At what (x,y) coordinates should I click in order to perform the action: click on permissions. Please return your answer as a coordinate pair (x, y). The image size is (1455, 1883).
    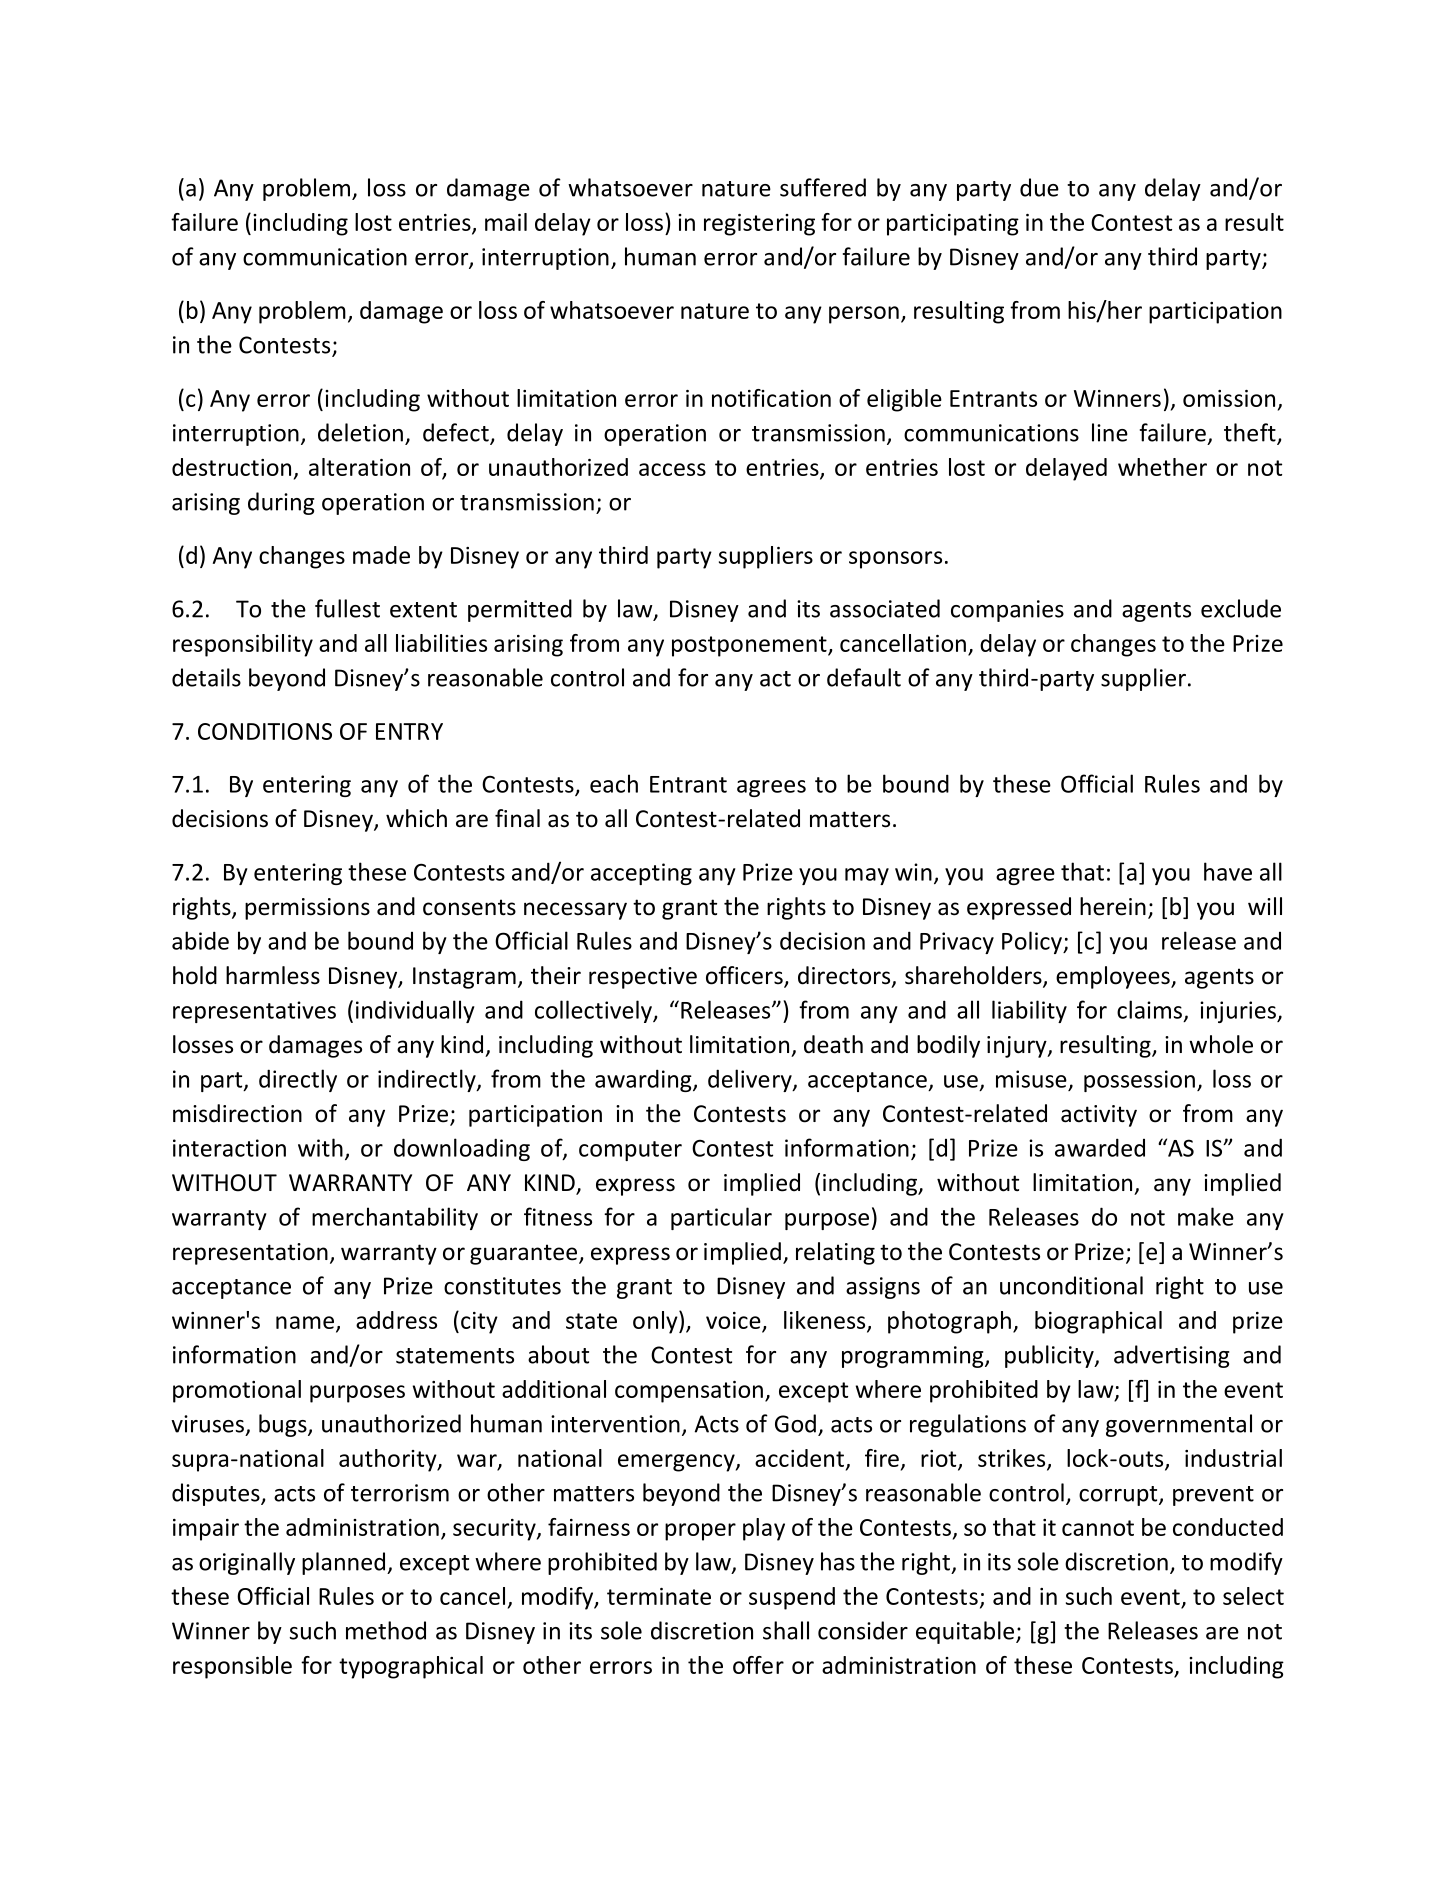
    Looking at the image, I should click on (307, 909).
